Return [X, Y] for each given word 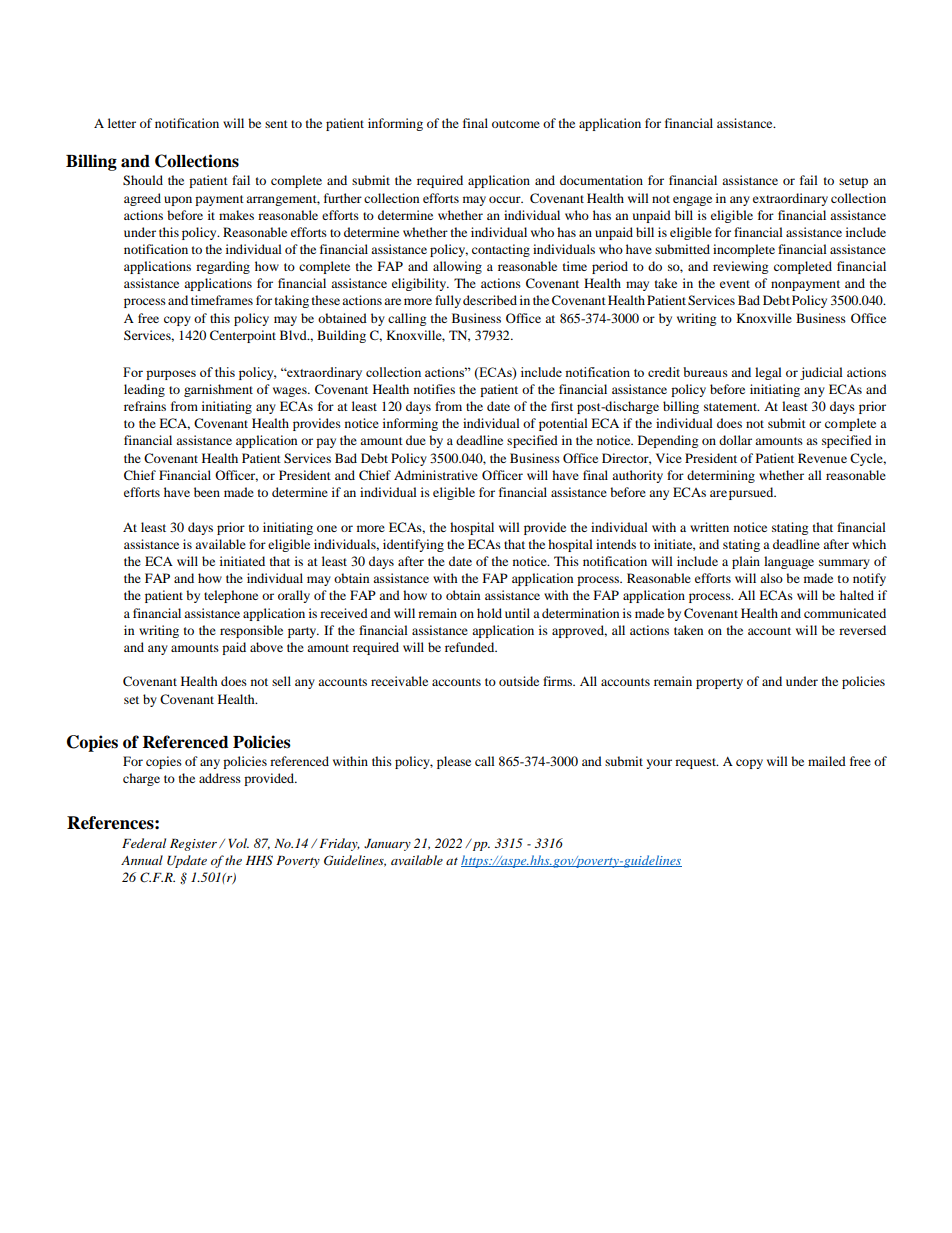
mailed [827, 761]
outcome [516, 124]
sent [276, 124]
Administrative [436, 475]
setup [853, 182]
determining [721, 476]
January [387, 845]
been [207, 492]
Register [195, 845]
